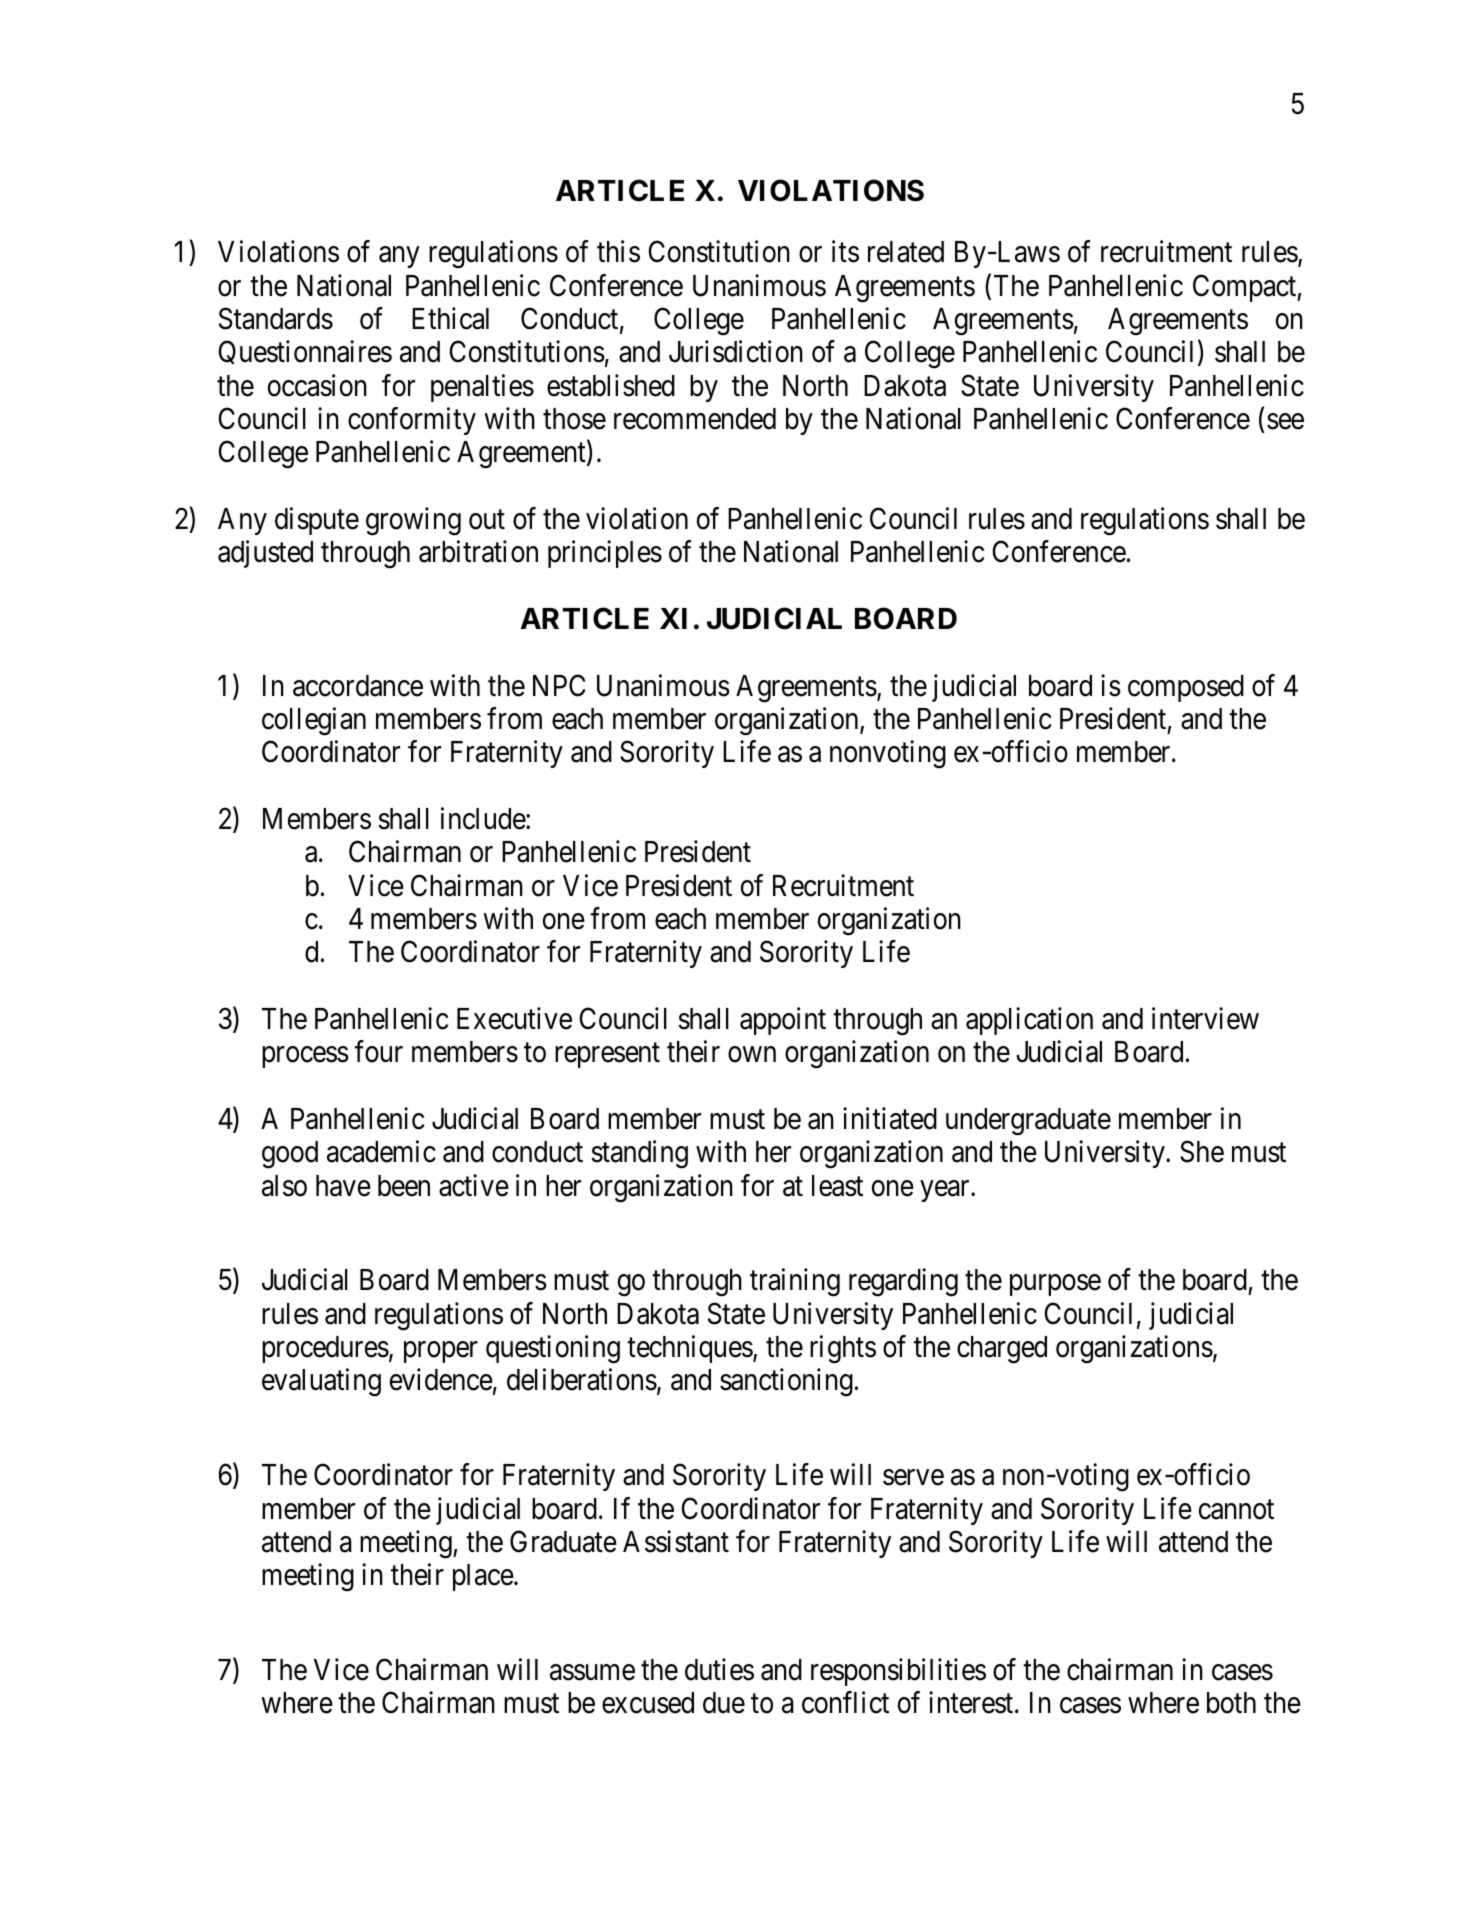 The width and height of the screenshot is (1478, 1913). What do you see at coordinates (837, 1186) in the screenshot?
I see `least` at bounding box center [837, 1186].
